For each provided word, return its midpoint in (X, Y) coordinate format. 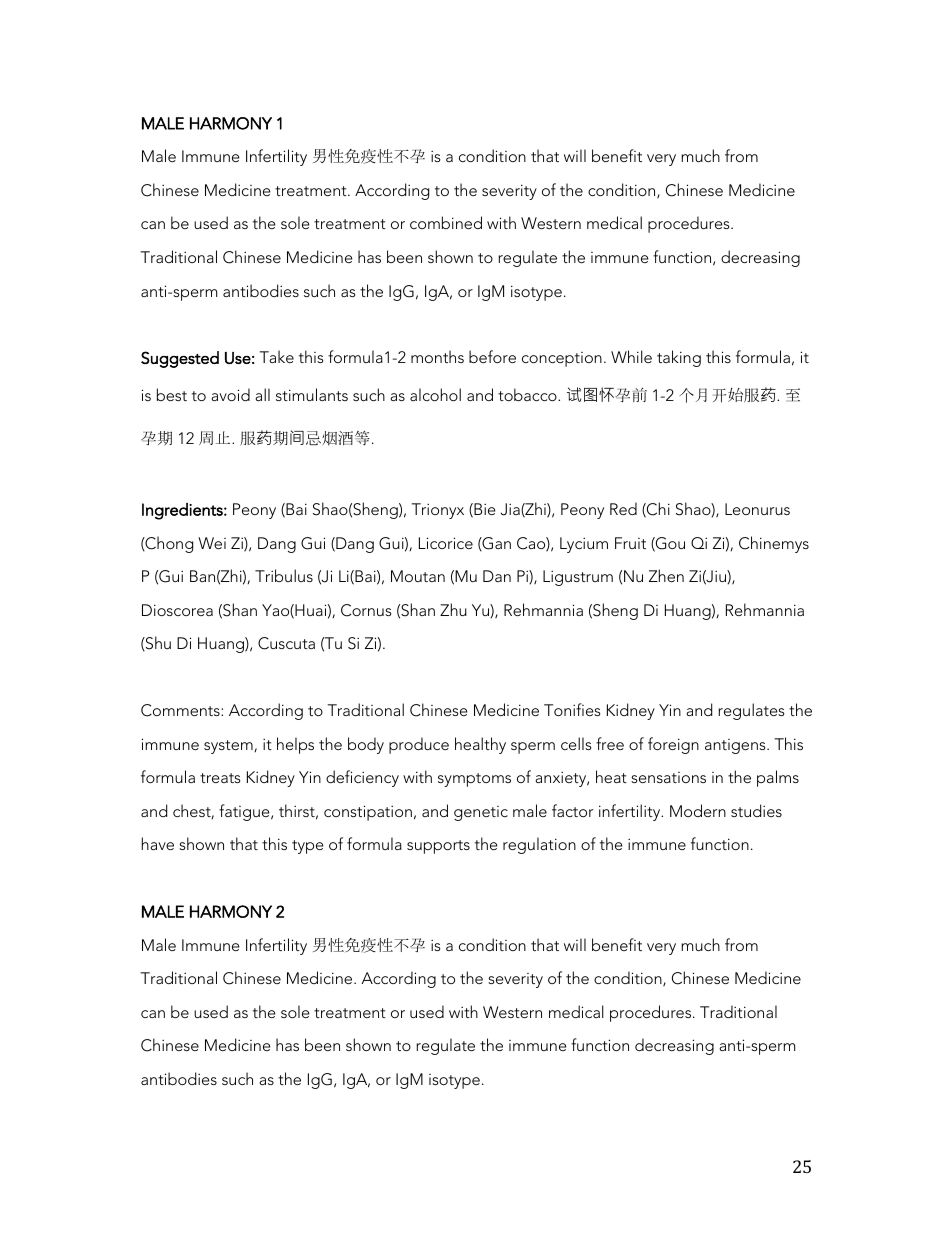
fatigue (245, 812)
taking (679, 358)
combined (446, 222)
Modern (698, 810)
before (492, 356)
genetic (481, 813)
